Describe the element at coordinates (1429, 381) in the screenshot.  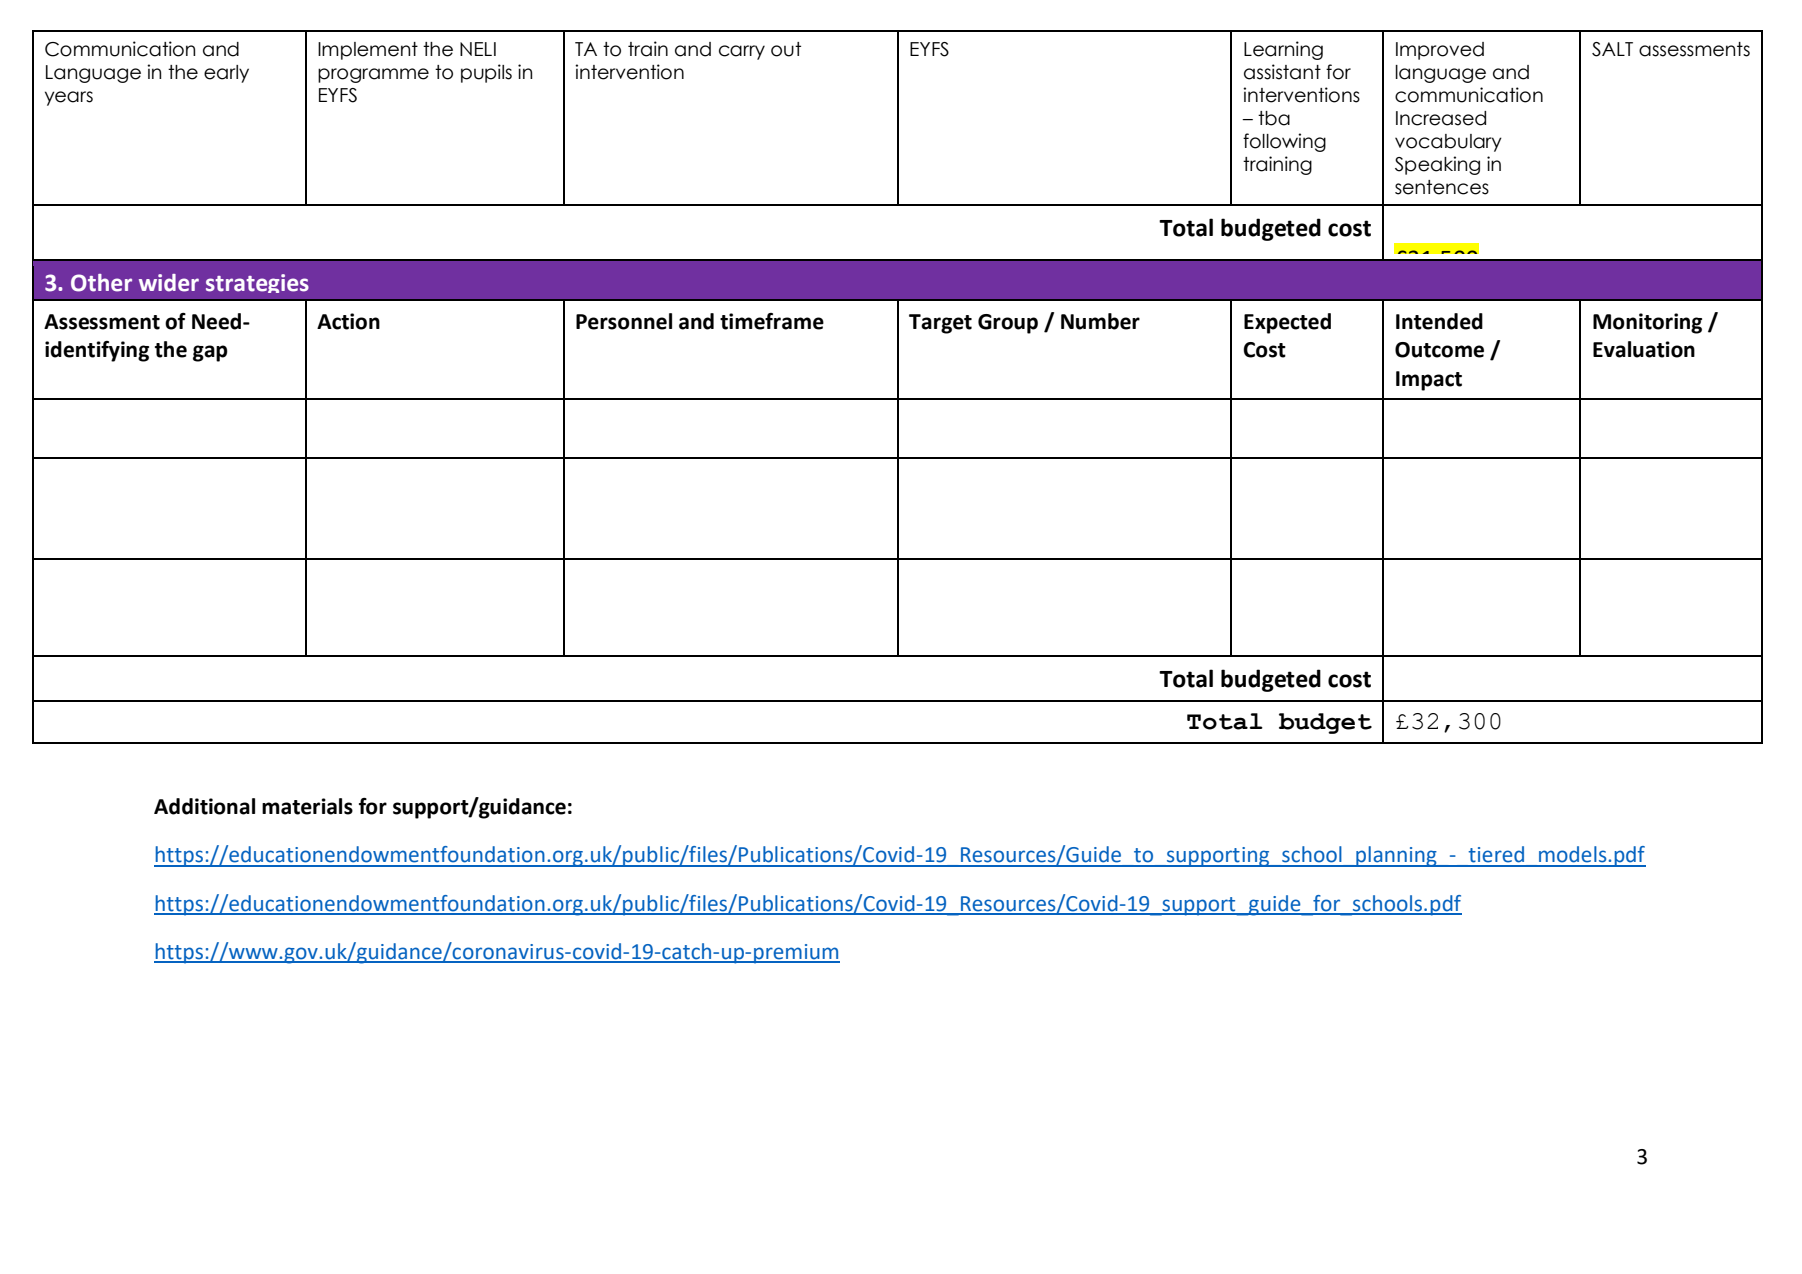
I see `Impact` at that location.
